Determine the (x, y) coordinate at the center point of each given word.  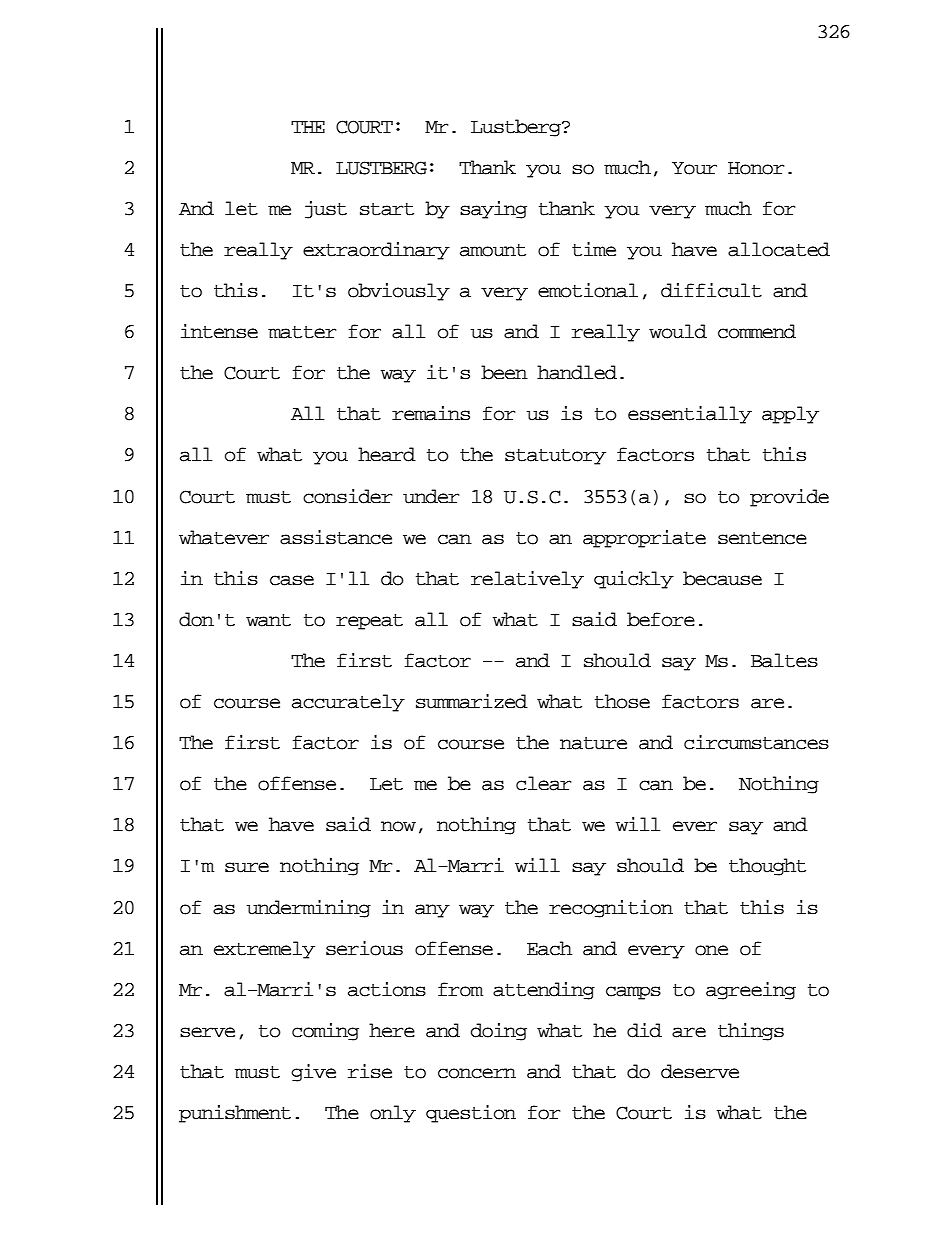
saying (493, 210)
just (326, 210)
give (313, 1073)
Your (694, 168)
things (751, 1032)
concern (477, 1073)
